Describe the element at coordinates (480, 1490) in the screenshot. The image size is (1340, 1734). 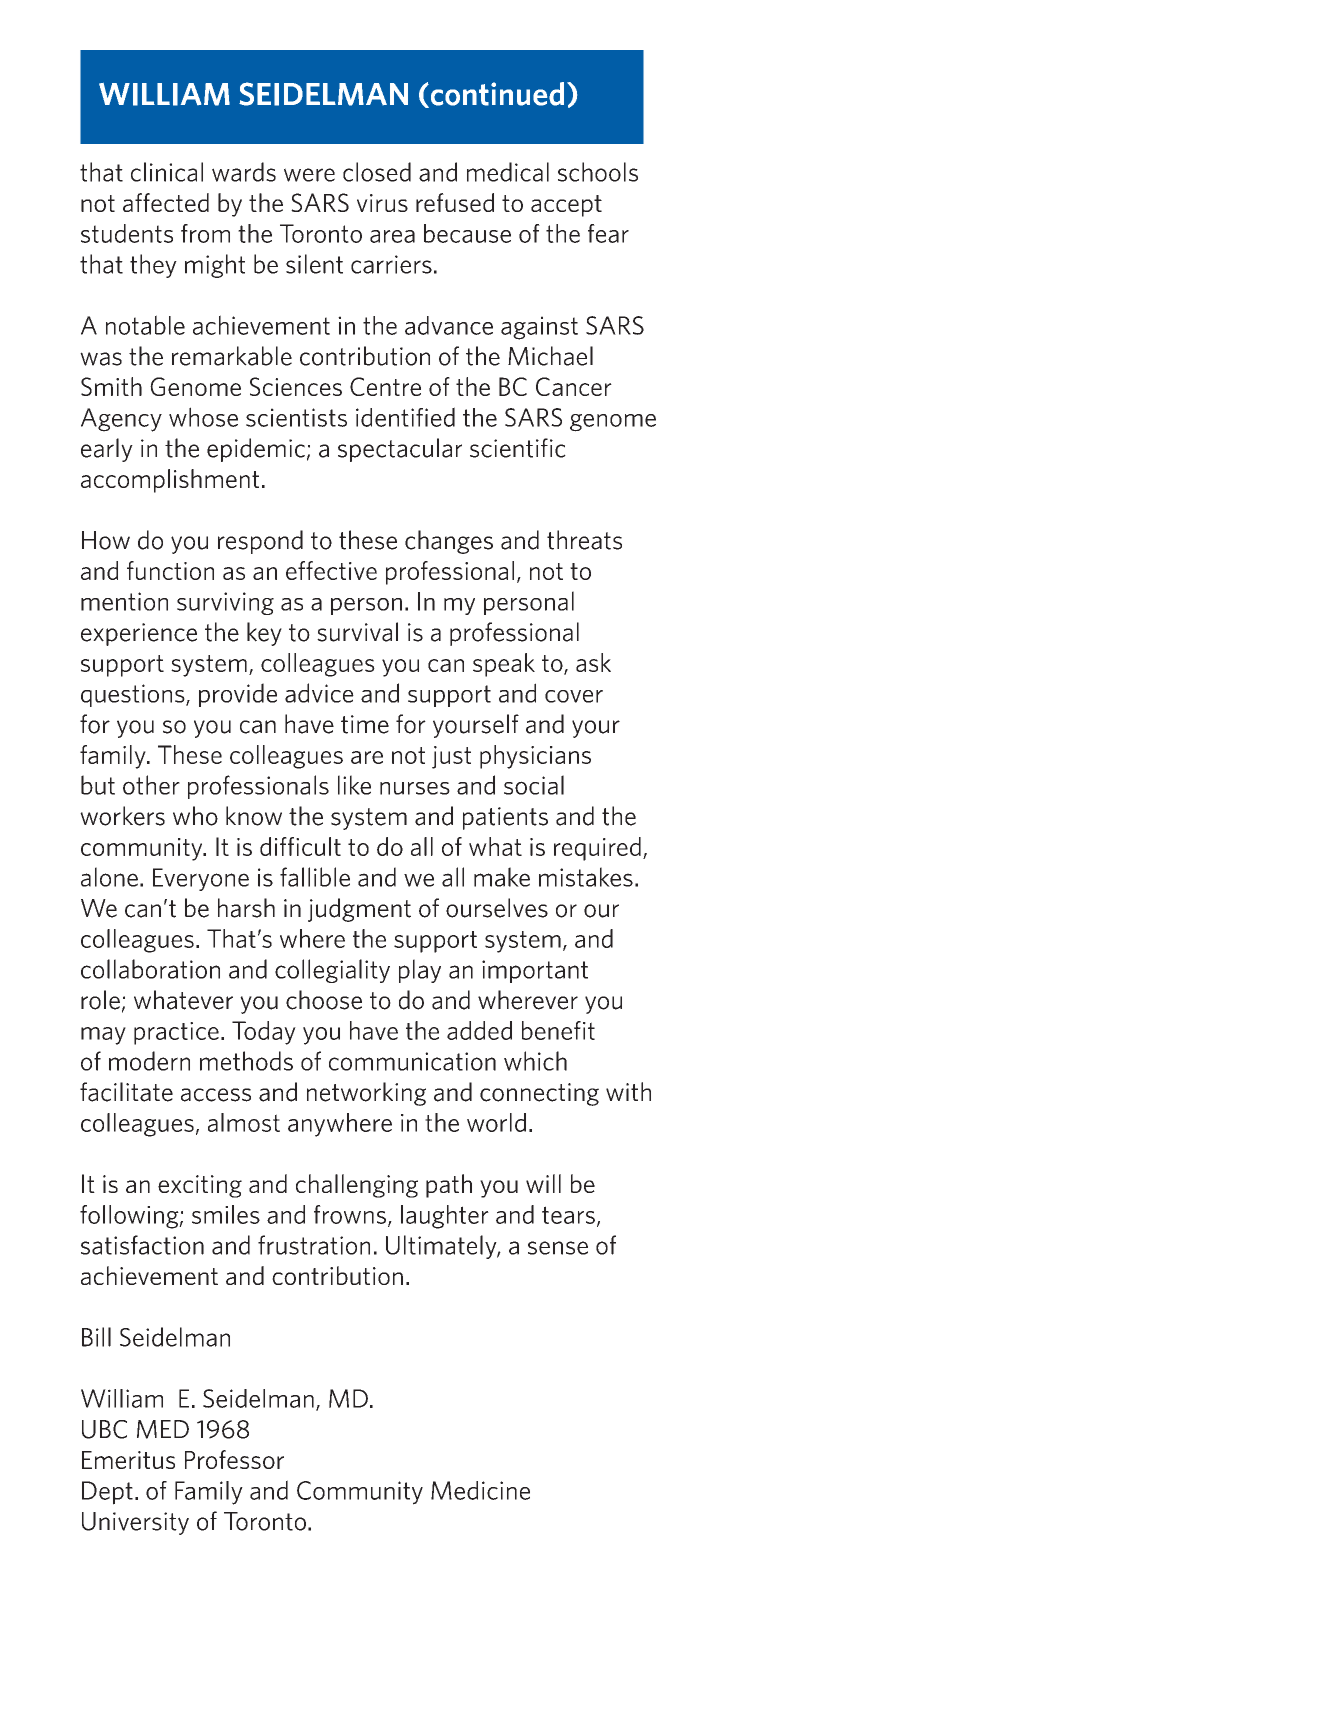
I see `Medicine` at that location.
